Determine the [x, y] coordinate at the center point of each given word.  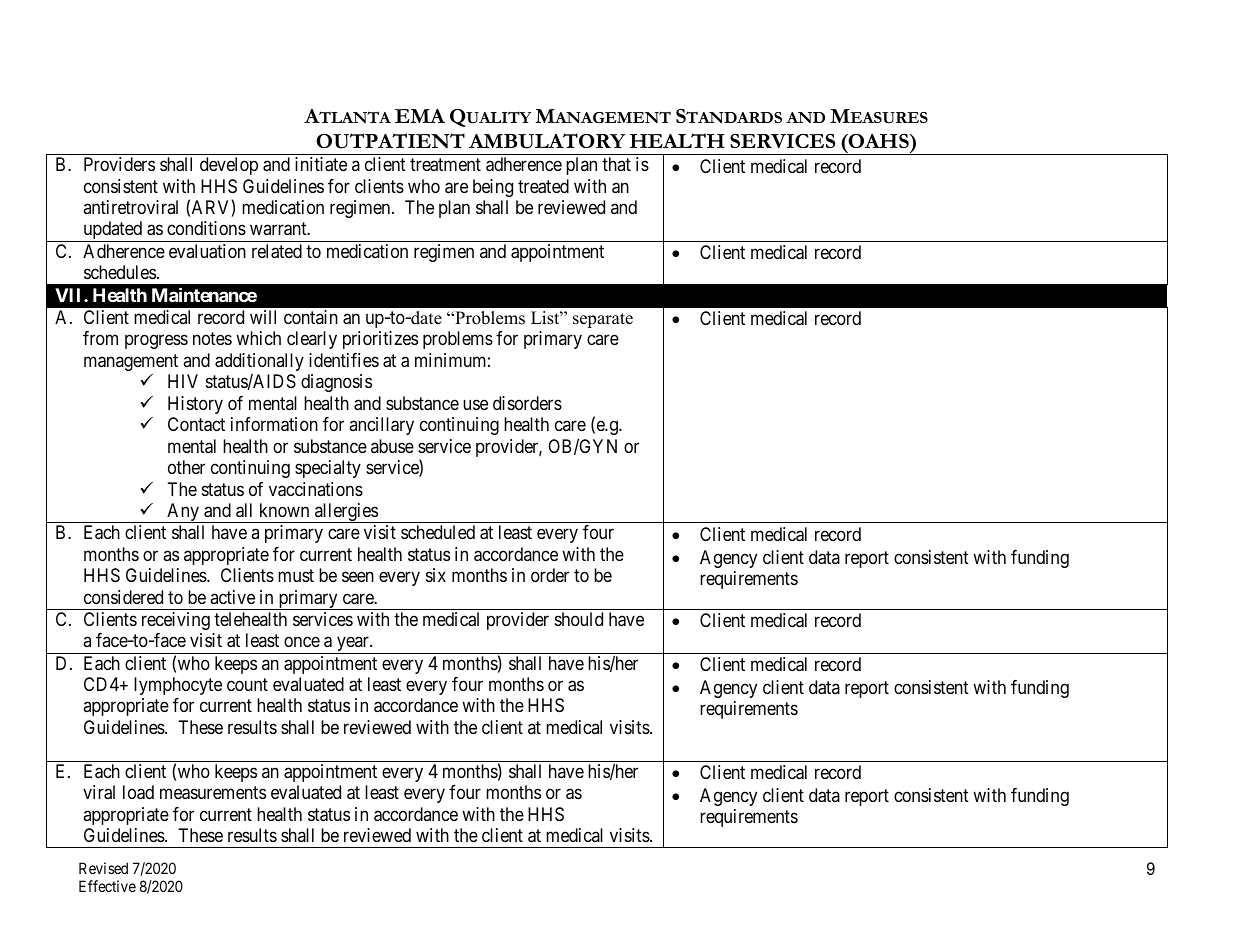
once [302, 642]
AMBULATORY [547, 141]
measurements [213, 793]
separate [603, 320]
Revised [103, 868]
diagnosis [336, 383]
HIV [183, 381]
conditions [206, 228]
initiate [321, 164]
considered [123, 597]
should [579, 619]
